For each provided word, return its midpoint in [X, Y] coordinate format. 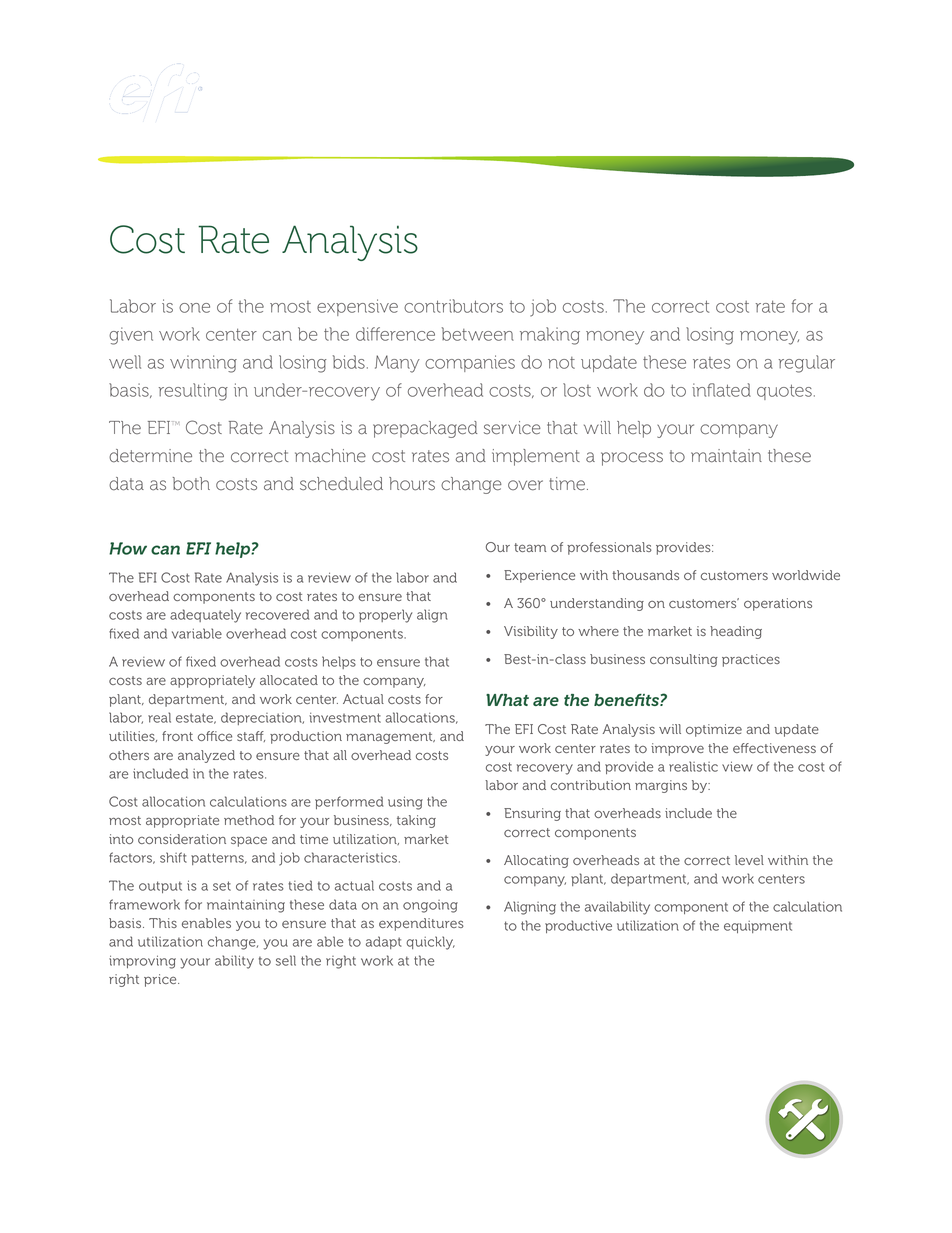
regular [807, 364]
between [478, 334]
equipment [758, 927]
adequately [205, 616]
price [161, 980]
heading [736, 632]
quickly [430, 943]
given [131, 336]
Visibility [531, 632]
